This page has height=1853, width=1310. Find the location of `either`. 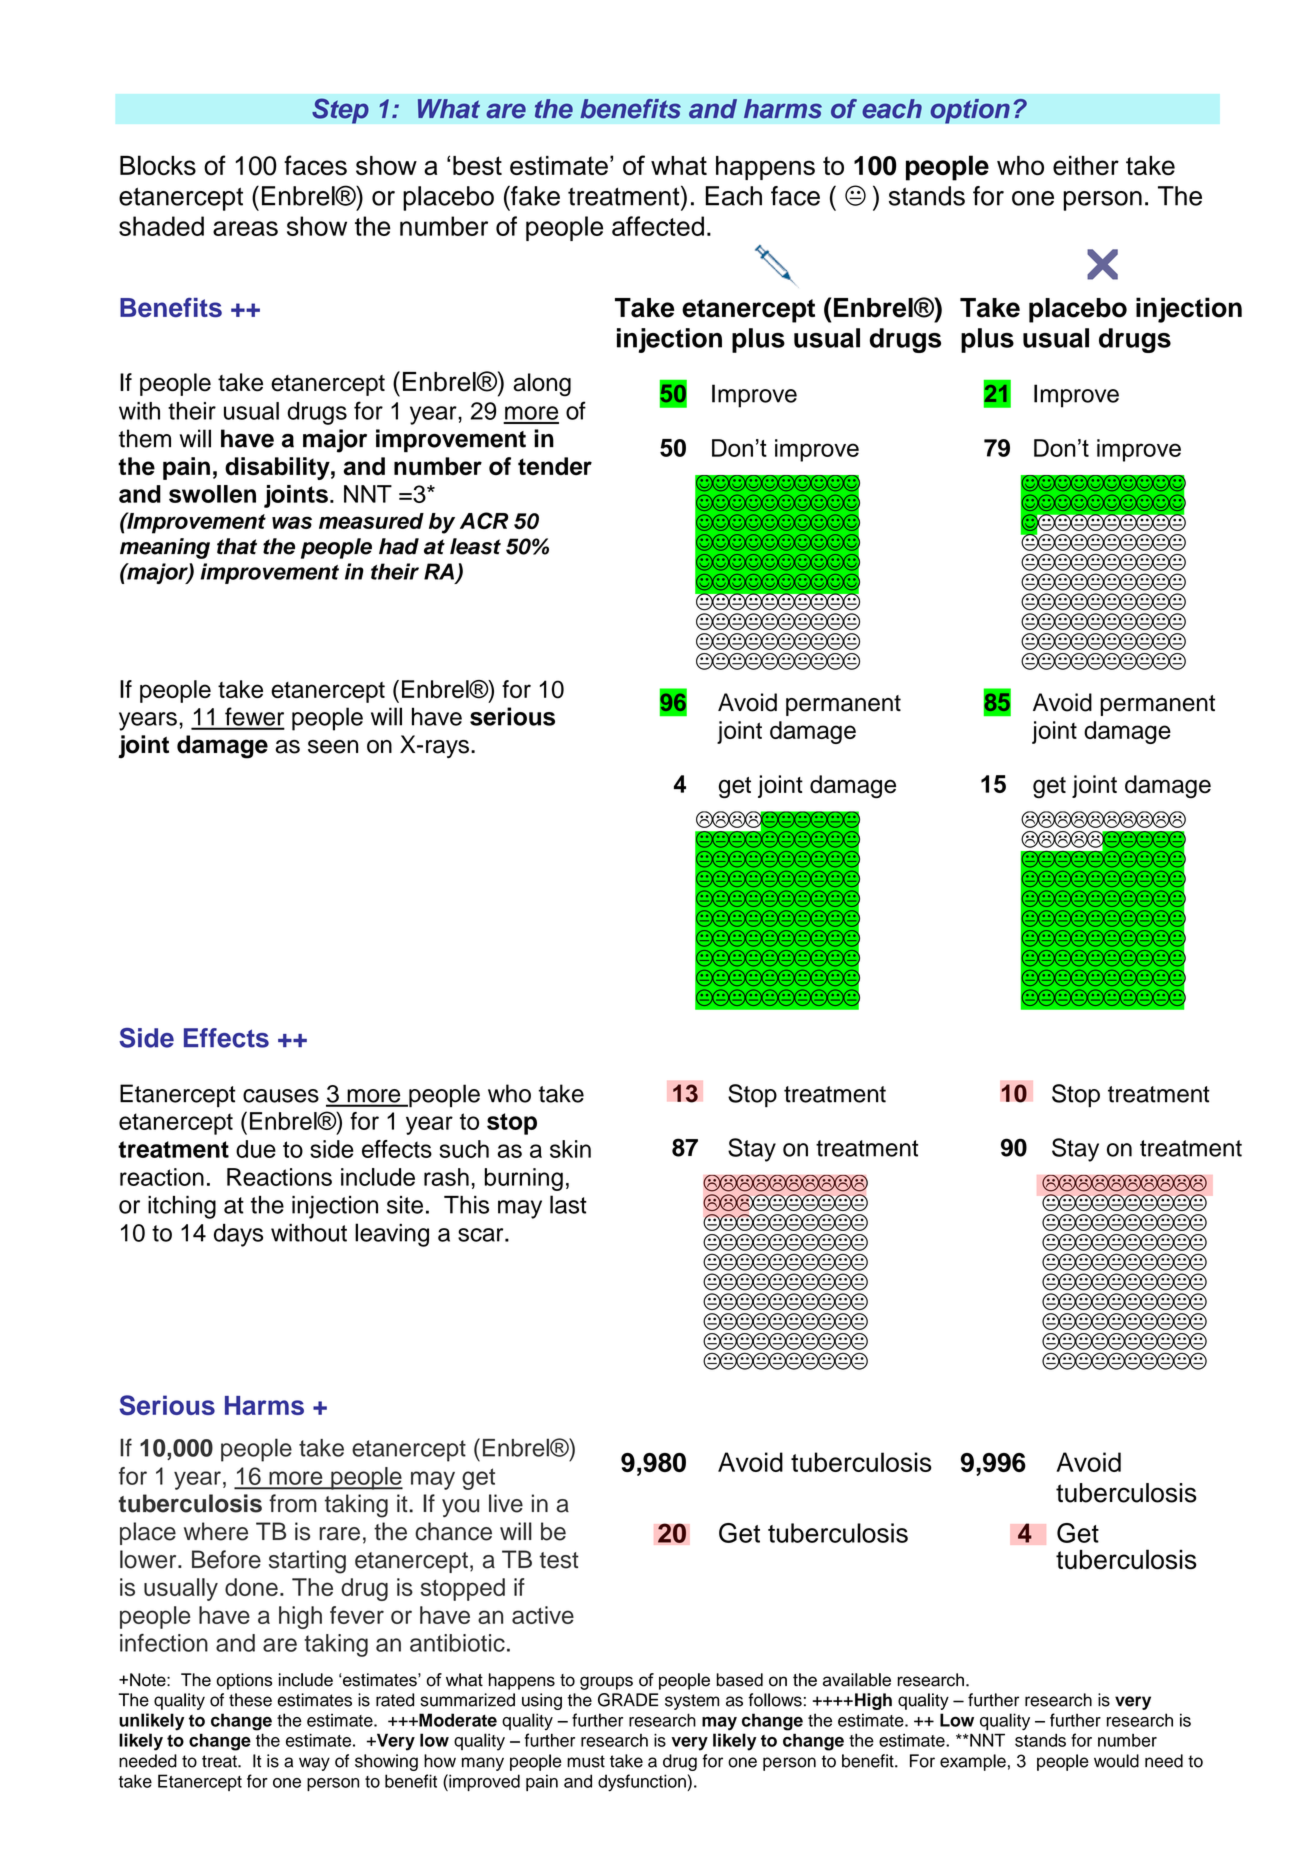

either is located at coordinates (1086, 166).
